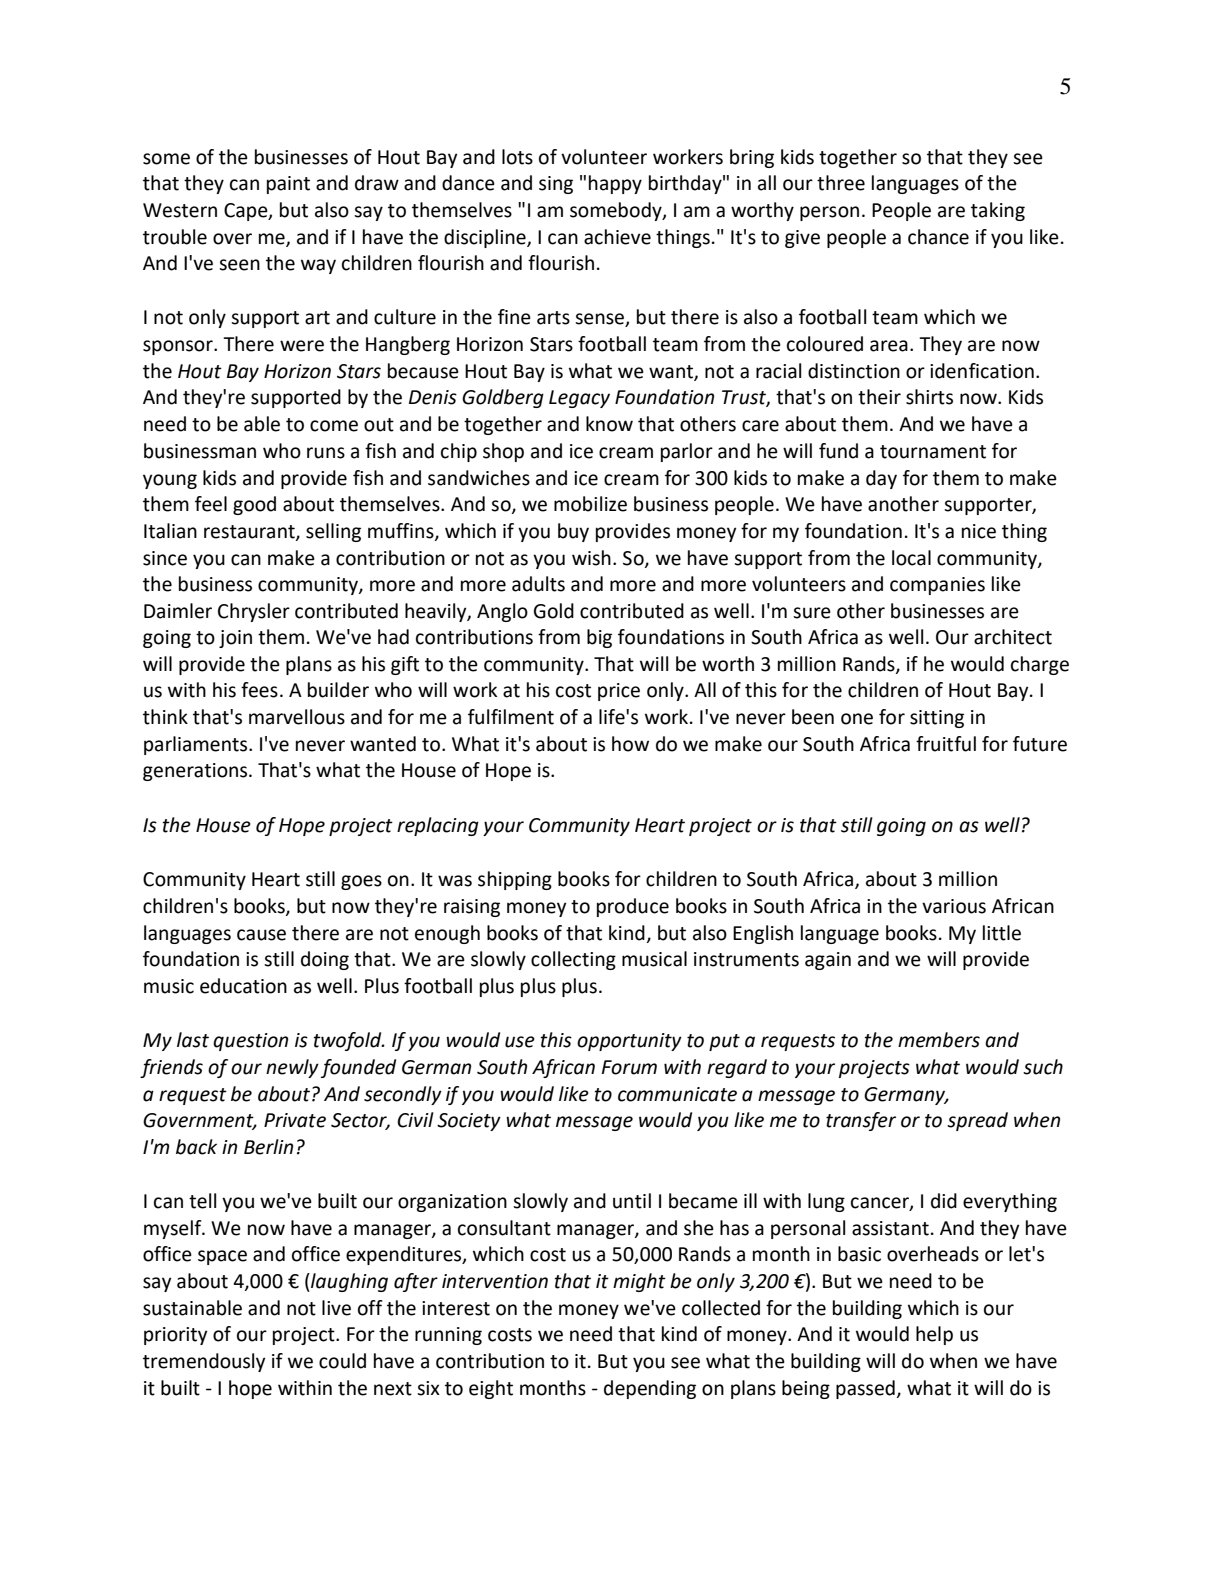 Image resolution: width=1214 pixels, height=1571 pixels. Describe the element at coordinates (650, 1389) in the page. I see `depending` at that location.
